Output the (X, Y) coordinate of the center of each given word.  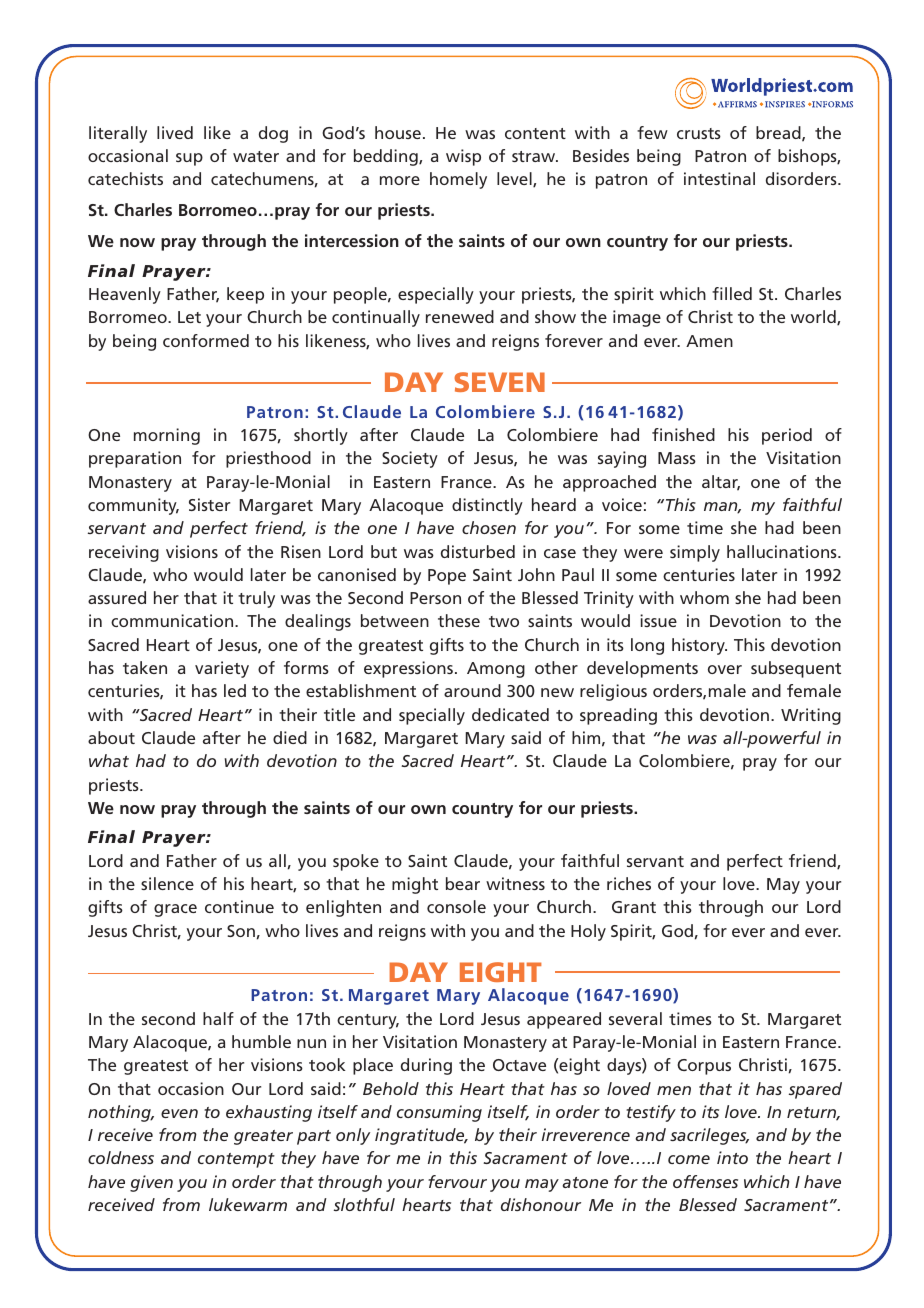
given (151, 1183)
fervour (457, 1181)
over (725, 669)
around (472, 690)
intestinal (719, 178)
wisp (463, 157)
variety (222, 669)
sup (189, 159)
